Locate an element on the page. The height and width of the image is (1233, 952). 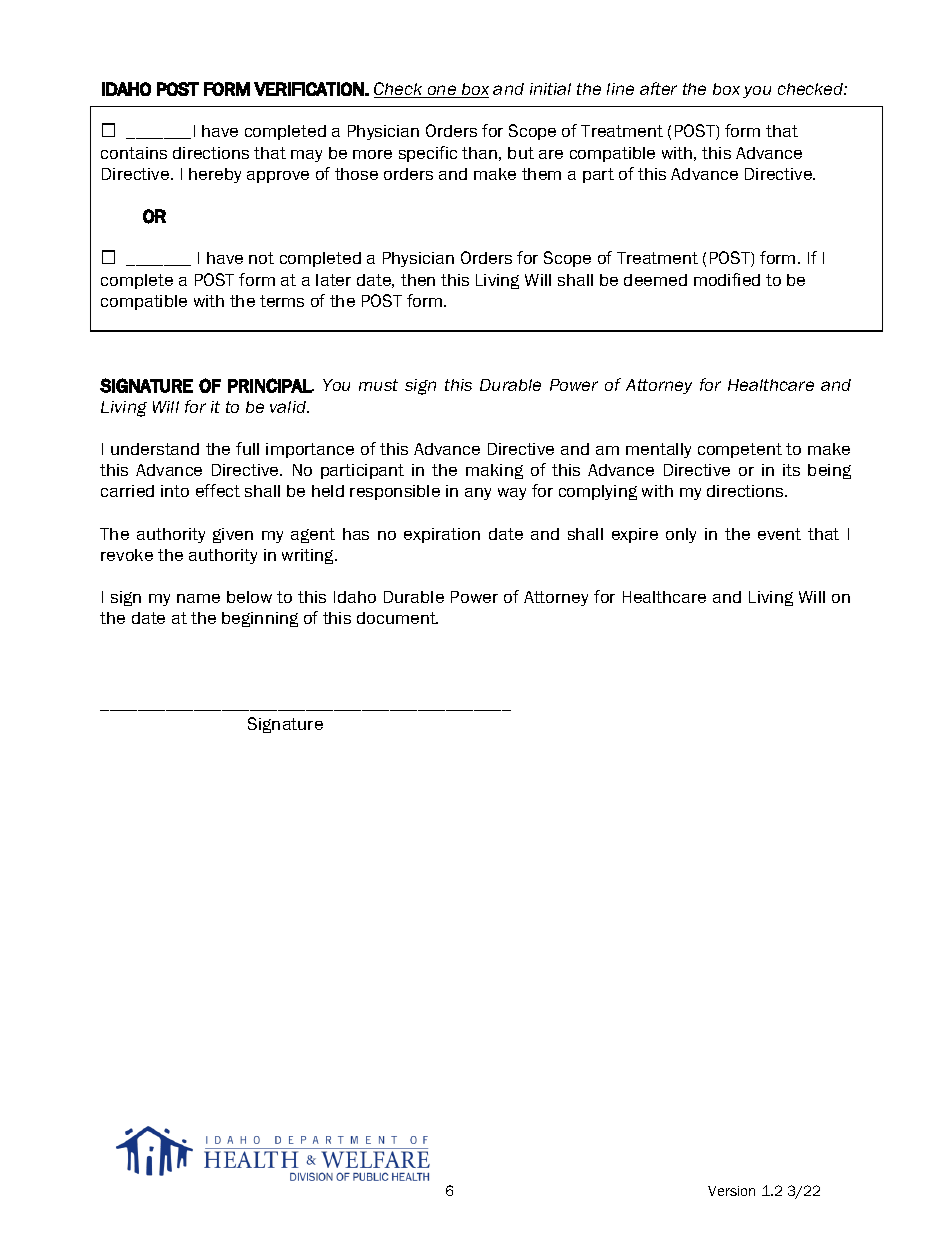
beginning is located at coordinates (260, 619).
